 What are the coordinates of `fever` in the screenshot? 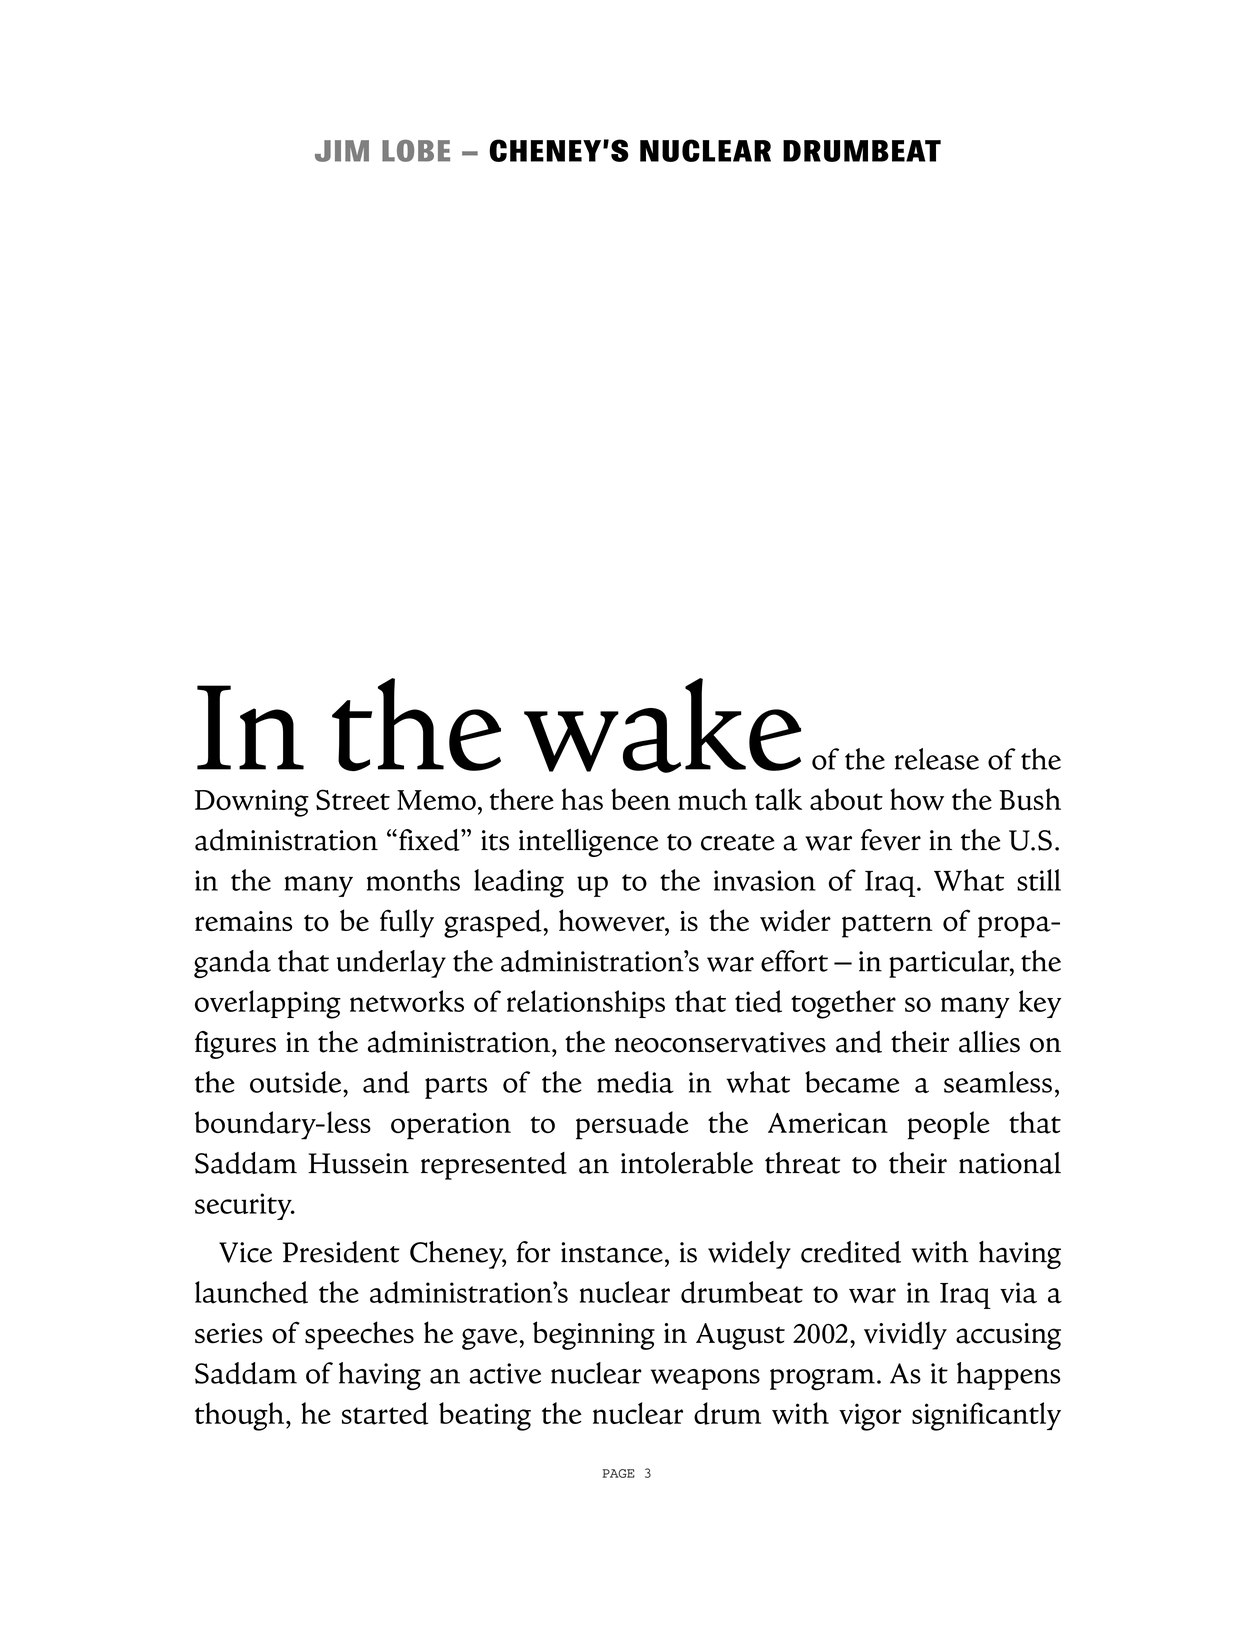 It's located at (891, 840).
